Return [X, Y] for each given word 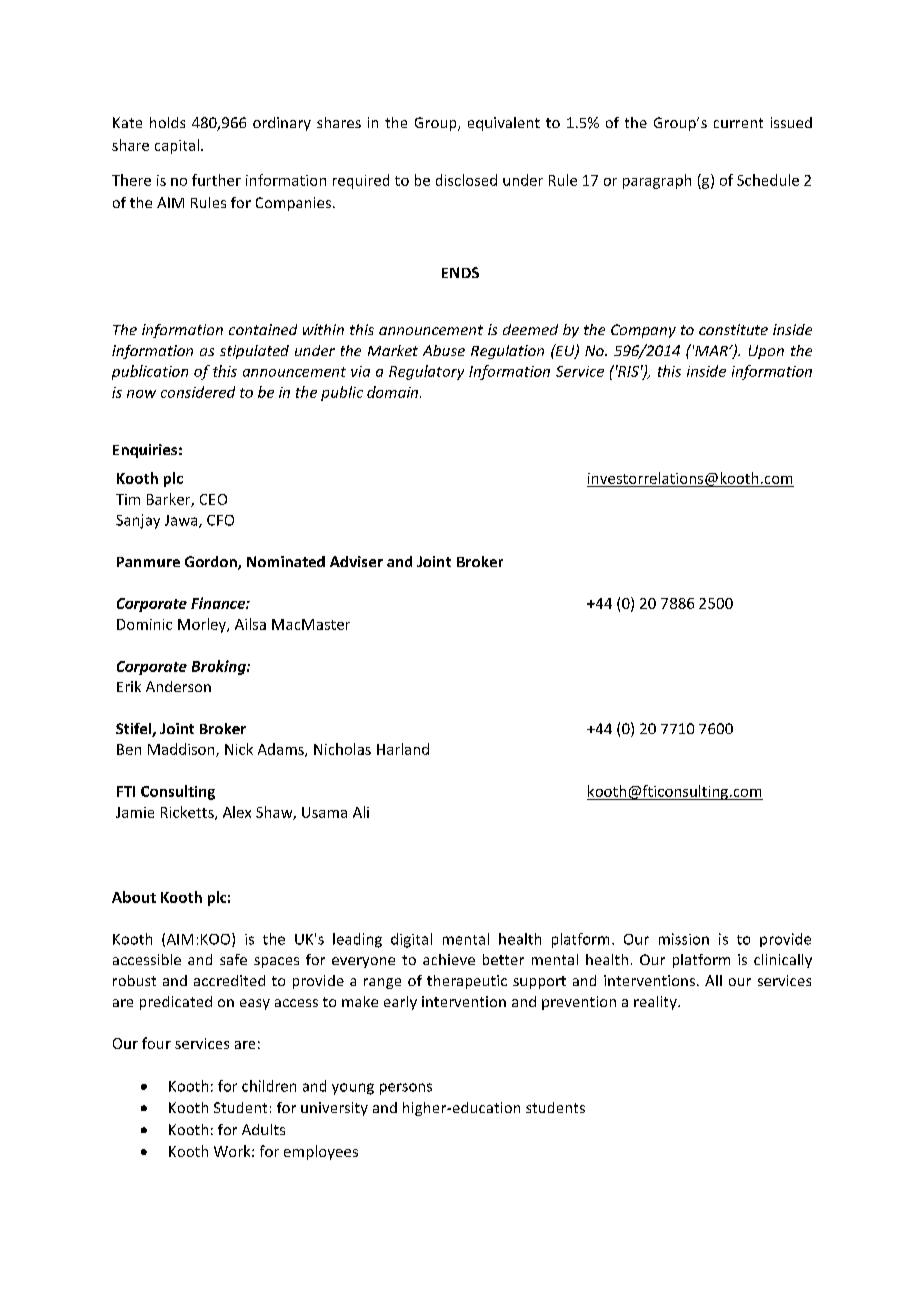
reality [656, 1003]
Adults [263, 1129]
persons [406, 1089]
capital [177, 146]
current [738, 123]
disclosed [466, 180]
